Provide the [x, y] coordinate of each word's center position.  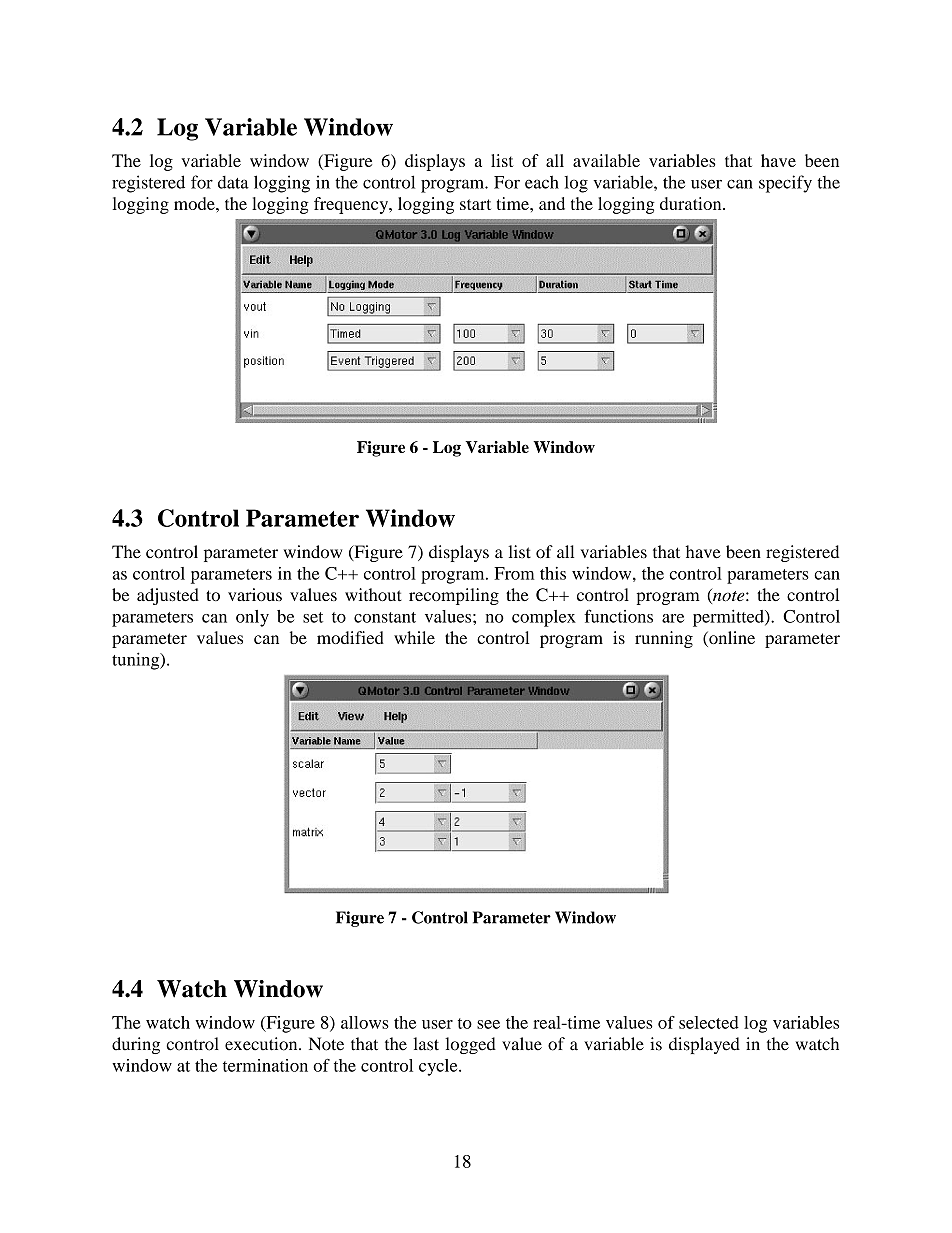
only [252, 618]
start [475, 204]
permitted [729, 618]
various [255, 594]
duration [692, 203]
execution [262, 1044]
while [414, 637]
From [514, 573]
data [233, 182]
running [664, 639]
